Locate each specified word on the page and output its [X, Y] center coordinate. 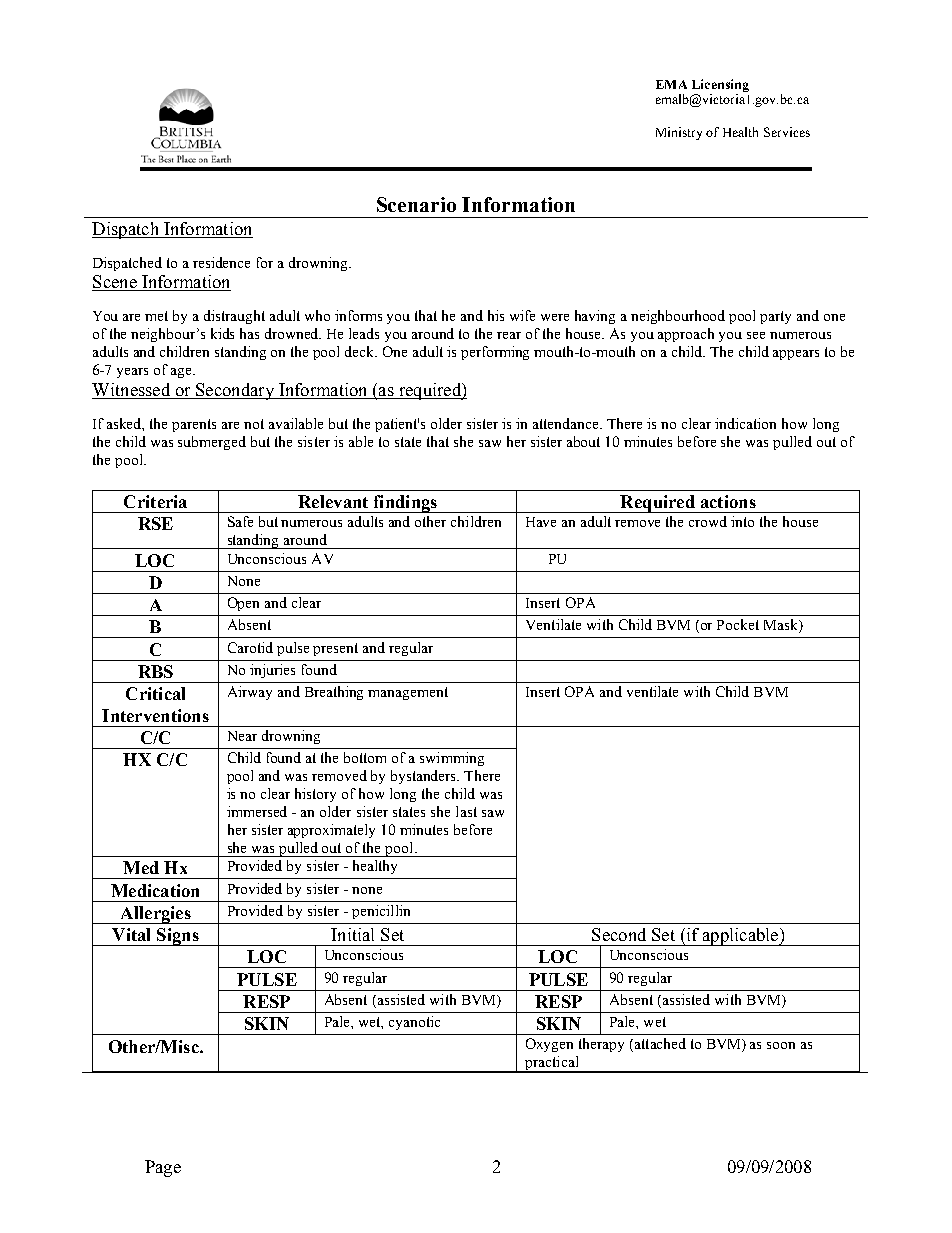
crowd [708, 521]
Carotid [250, 647]
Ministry [679, 133]
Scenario [416, 204]
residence [221, 262]
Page [163, 1168]
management [408, 693]
